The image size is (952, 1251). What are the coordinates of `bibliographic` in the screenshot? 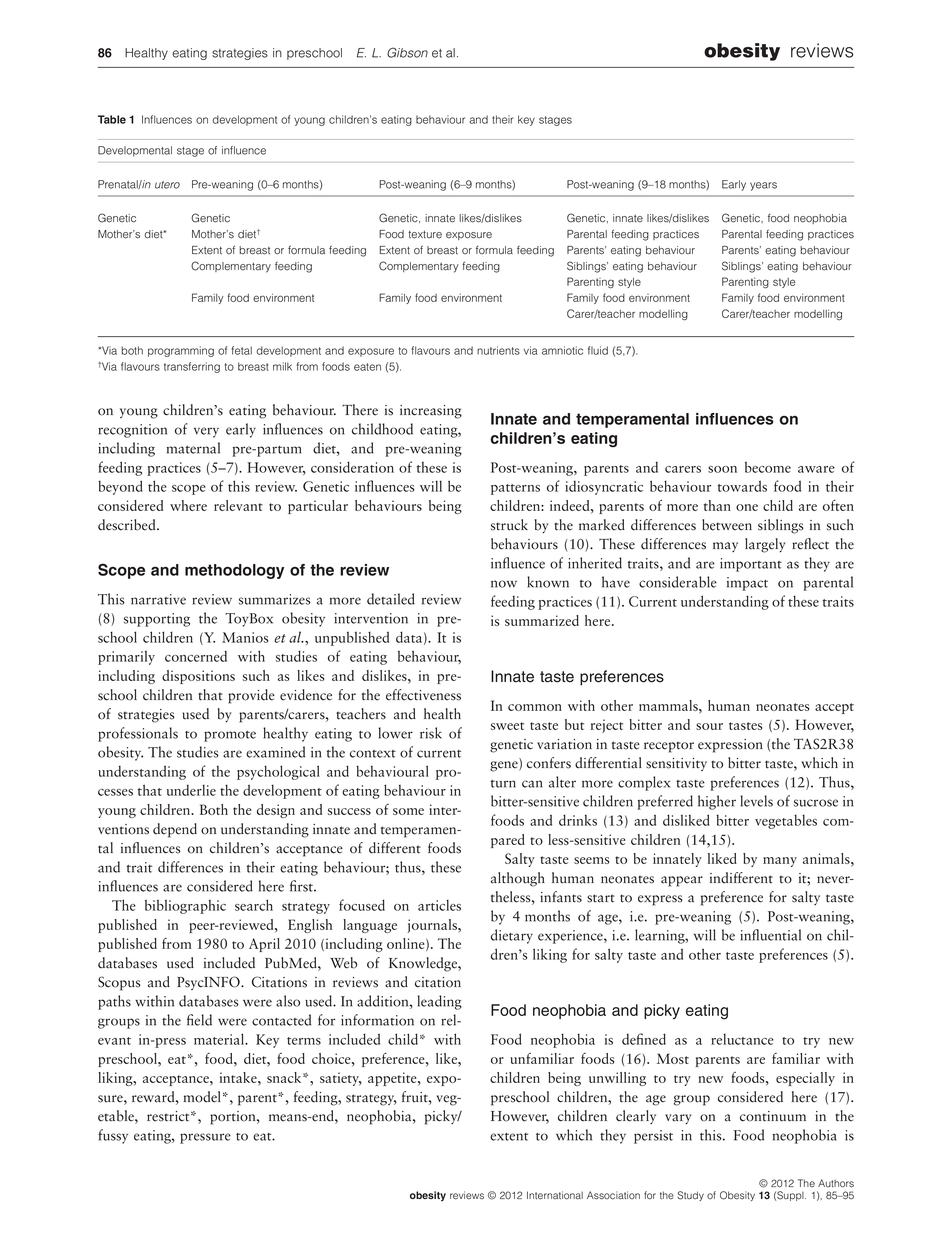 It's located at (185, 907).
